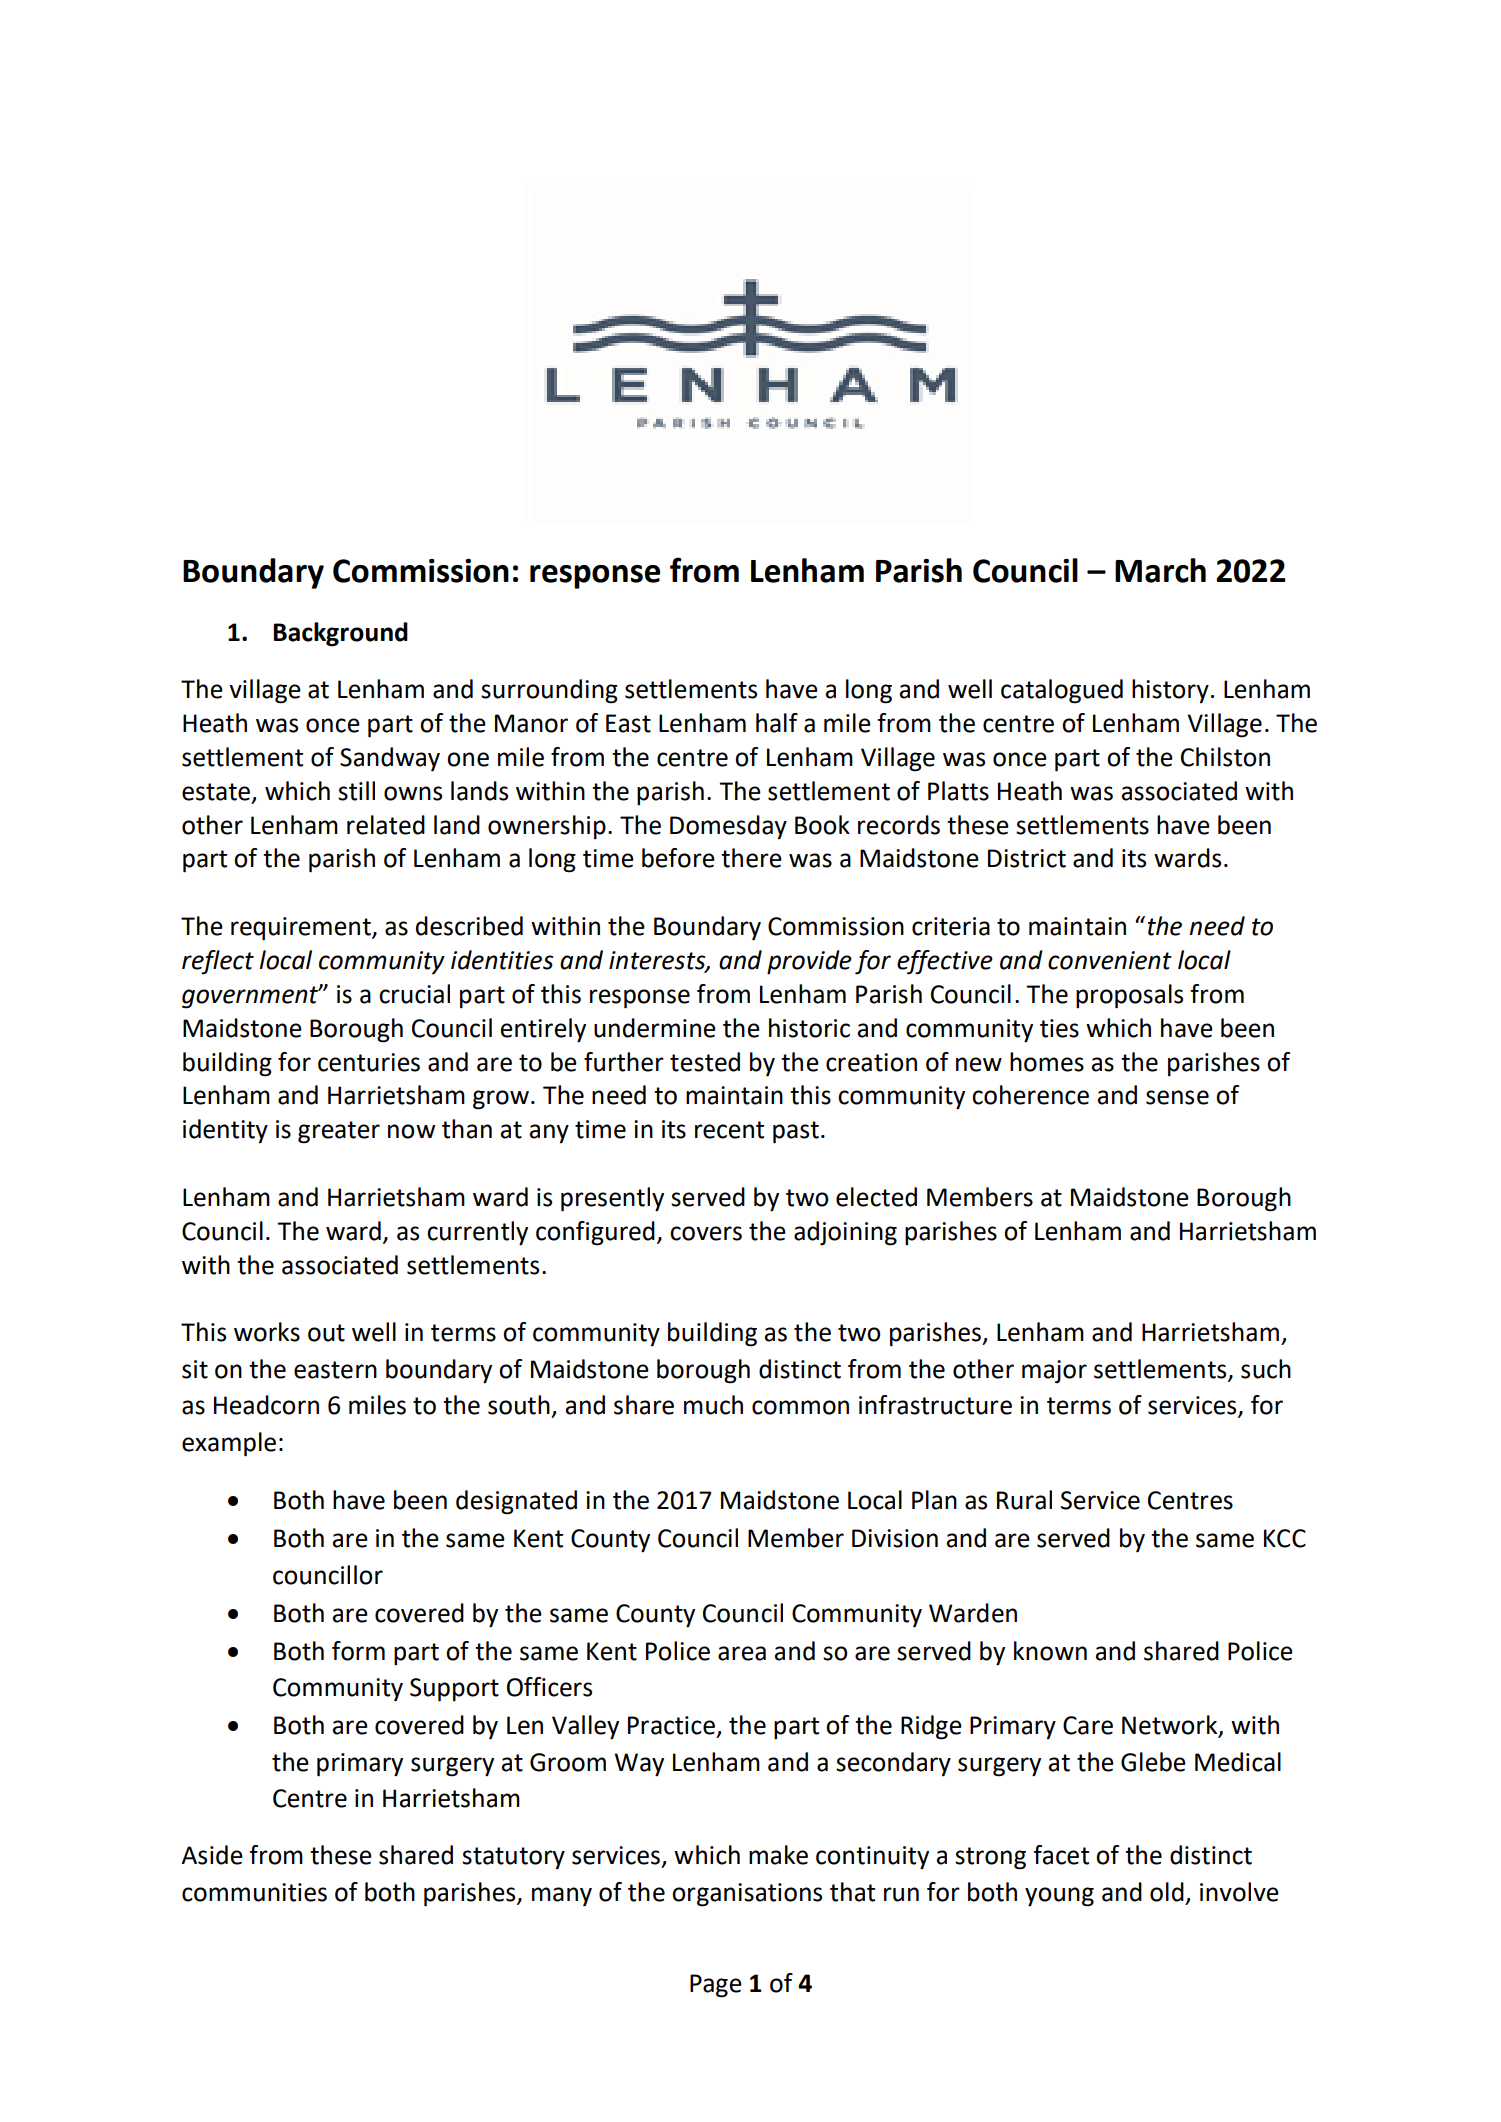  What do you see at coordinates (340, 634) in the screenshot?
I see `Background` at bounding box center [340, 634].
